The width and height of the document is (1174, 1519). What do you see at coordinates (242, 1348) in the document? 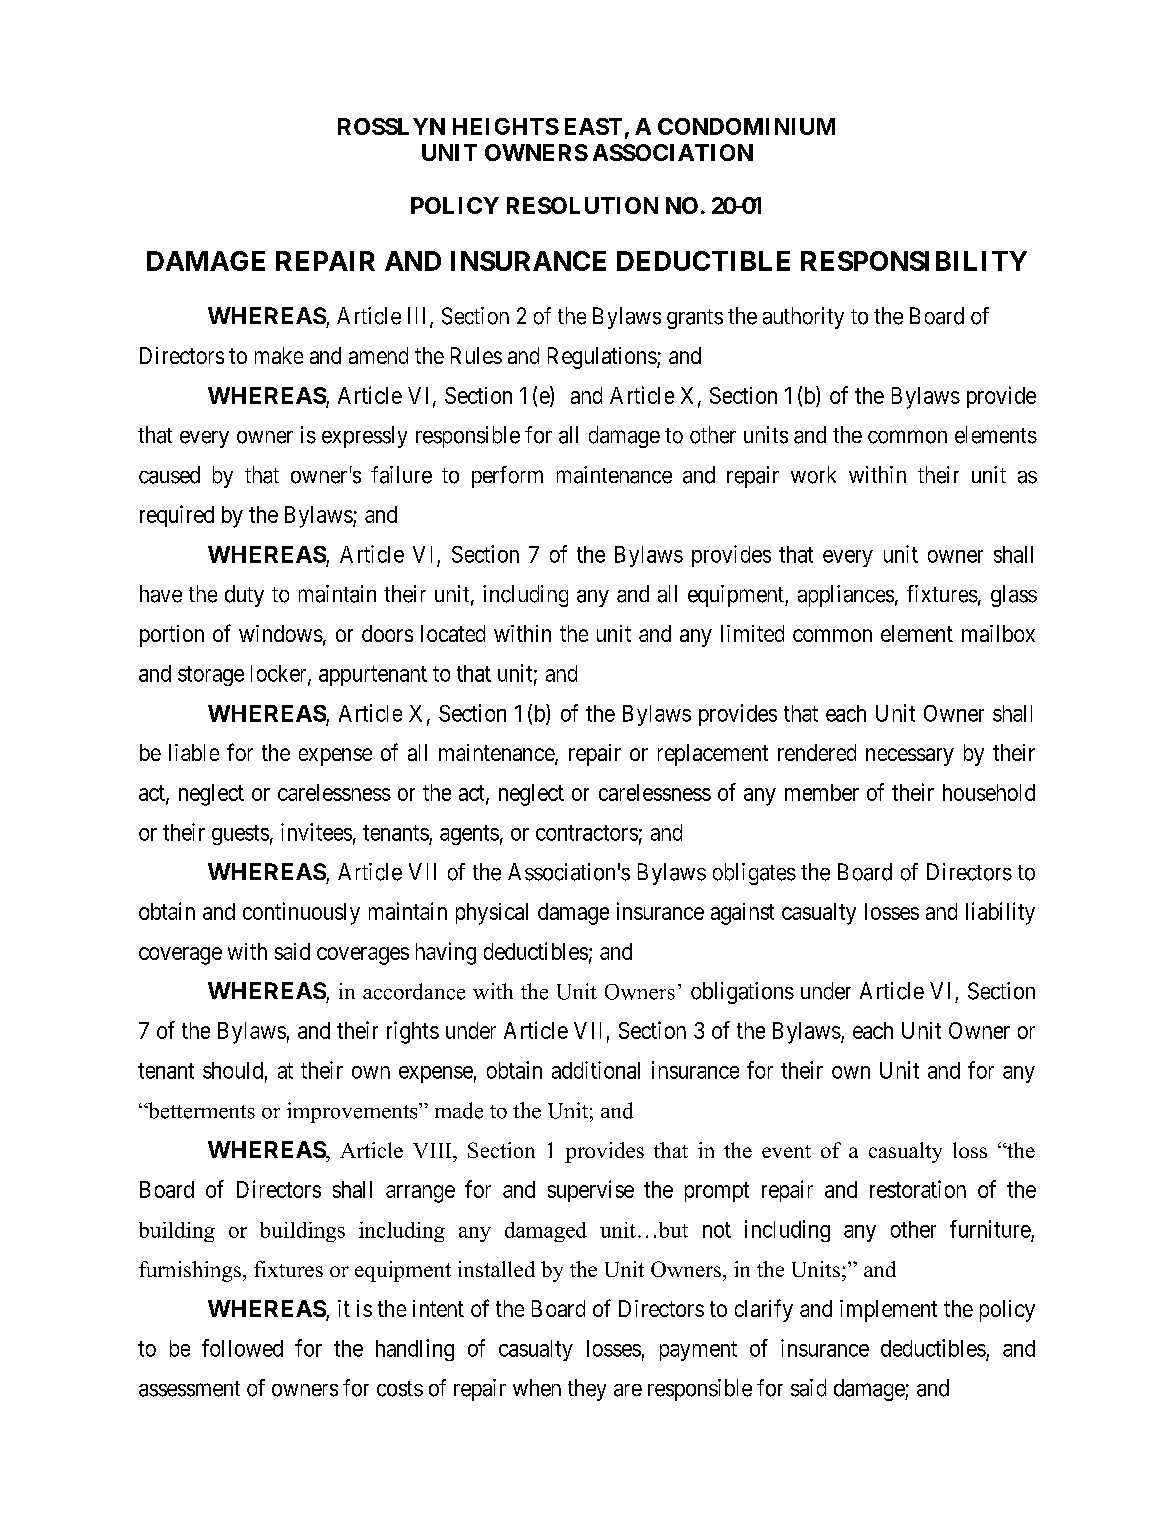
I see `followed` at bounding box center [242, 1348].
